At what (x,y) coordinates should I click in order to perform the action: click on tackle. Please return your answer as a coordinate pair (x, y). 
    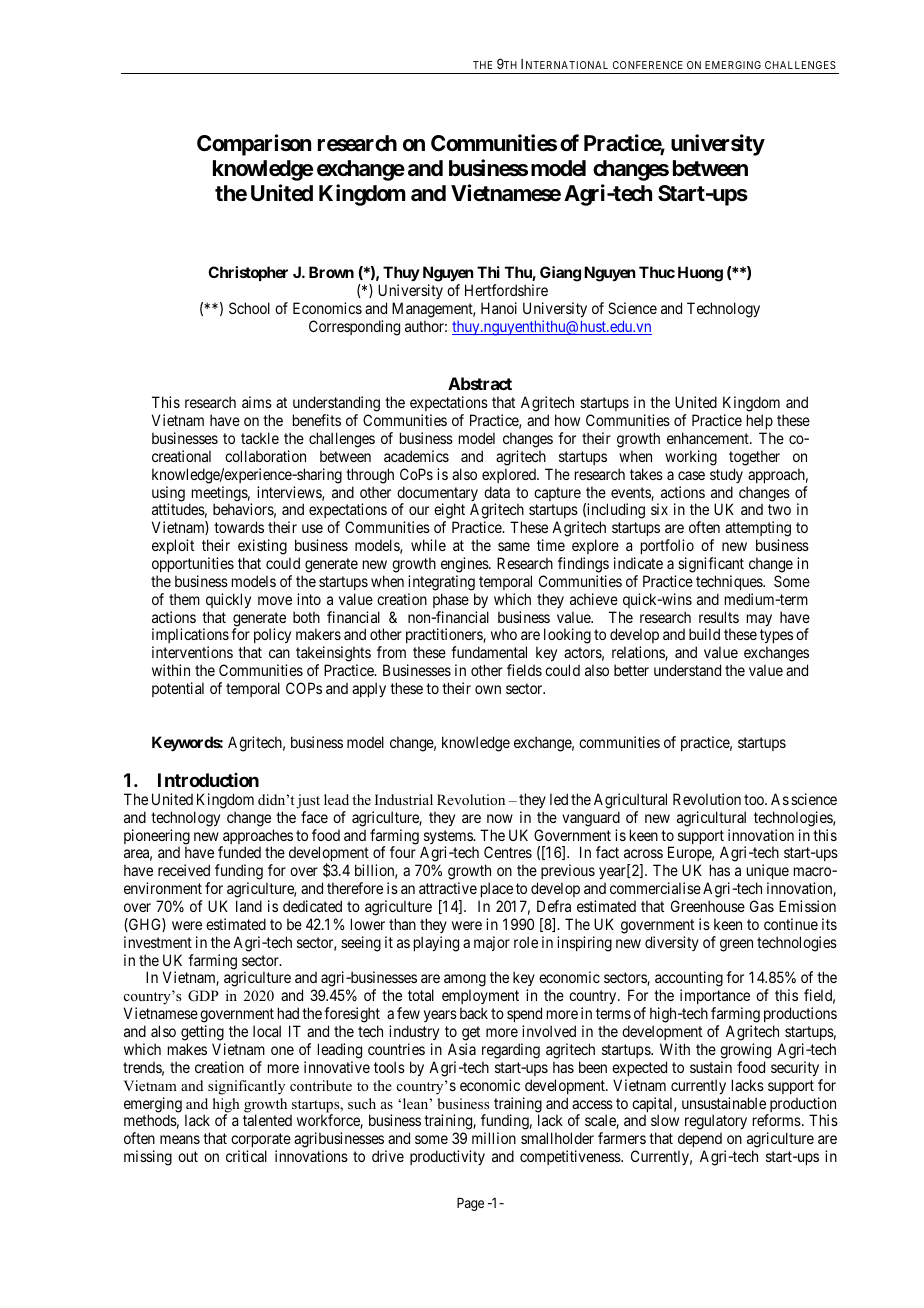
    Looking at the image, I should click on (260, 438).
